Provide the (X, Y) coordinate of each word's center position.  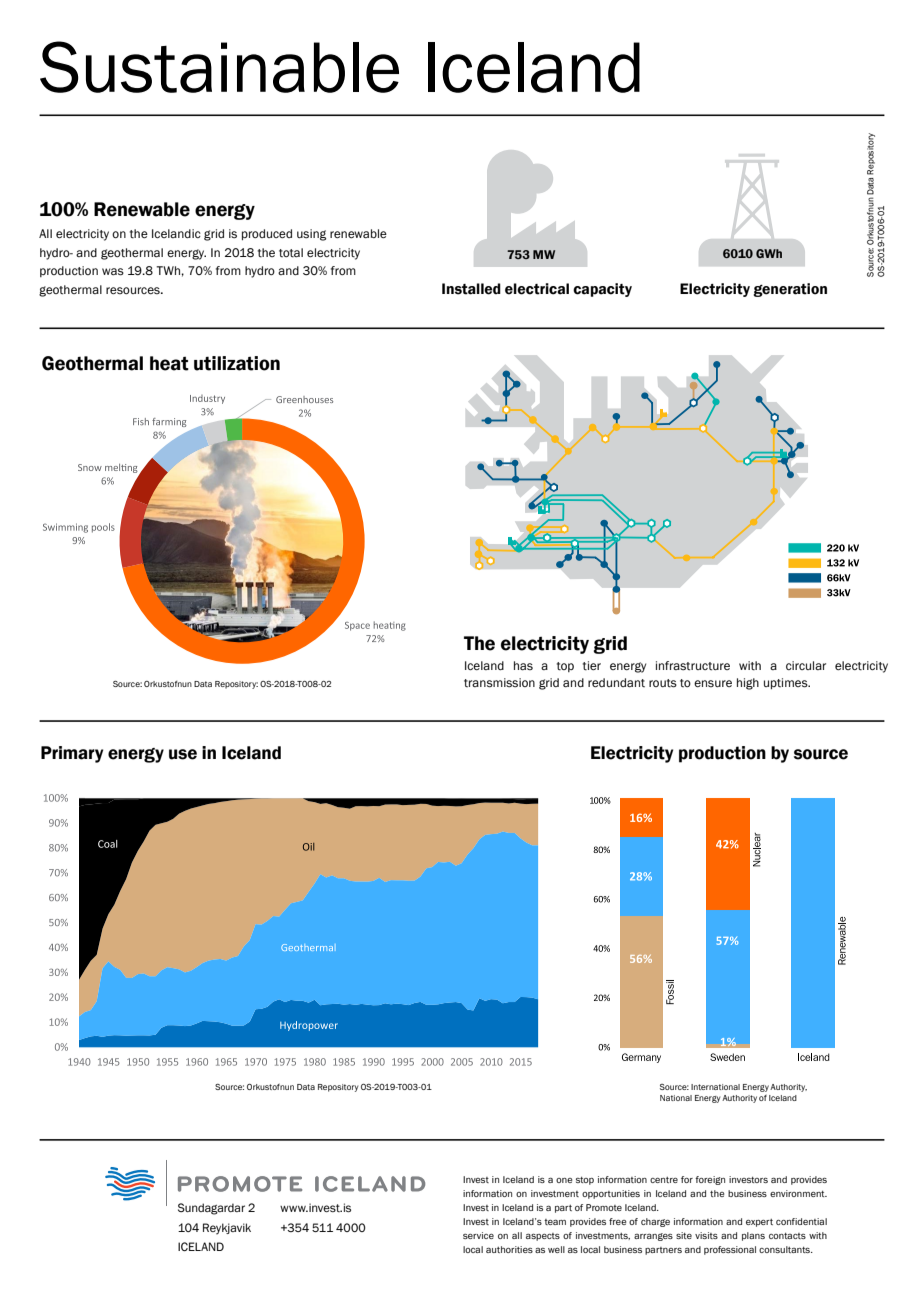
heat (169, 363)
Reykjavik (227, 1229)
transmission (499, 683)
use (183, 754)
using (311, 235)
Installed (471, 289)
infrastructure (693, 666)
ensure (713, 683)
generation (790, 290)
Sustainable (219, 67)
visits (706, 1235)
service (478, 1235)
